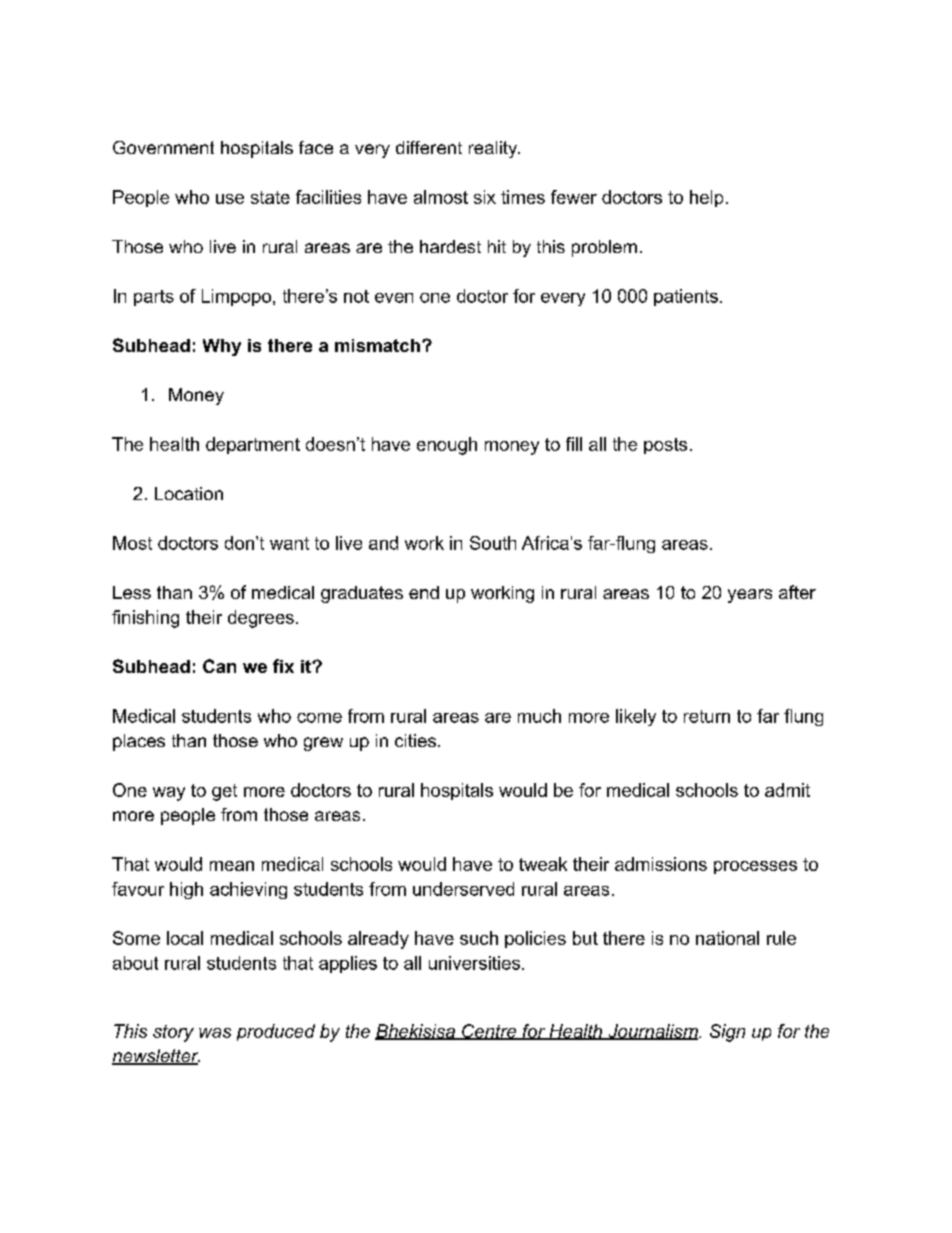 The image size is (952, 1233). I want to click on years, so click(750, 596).
